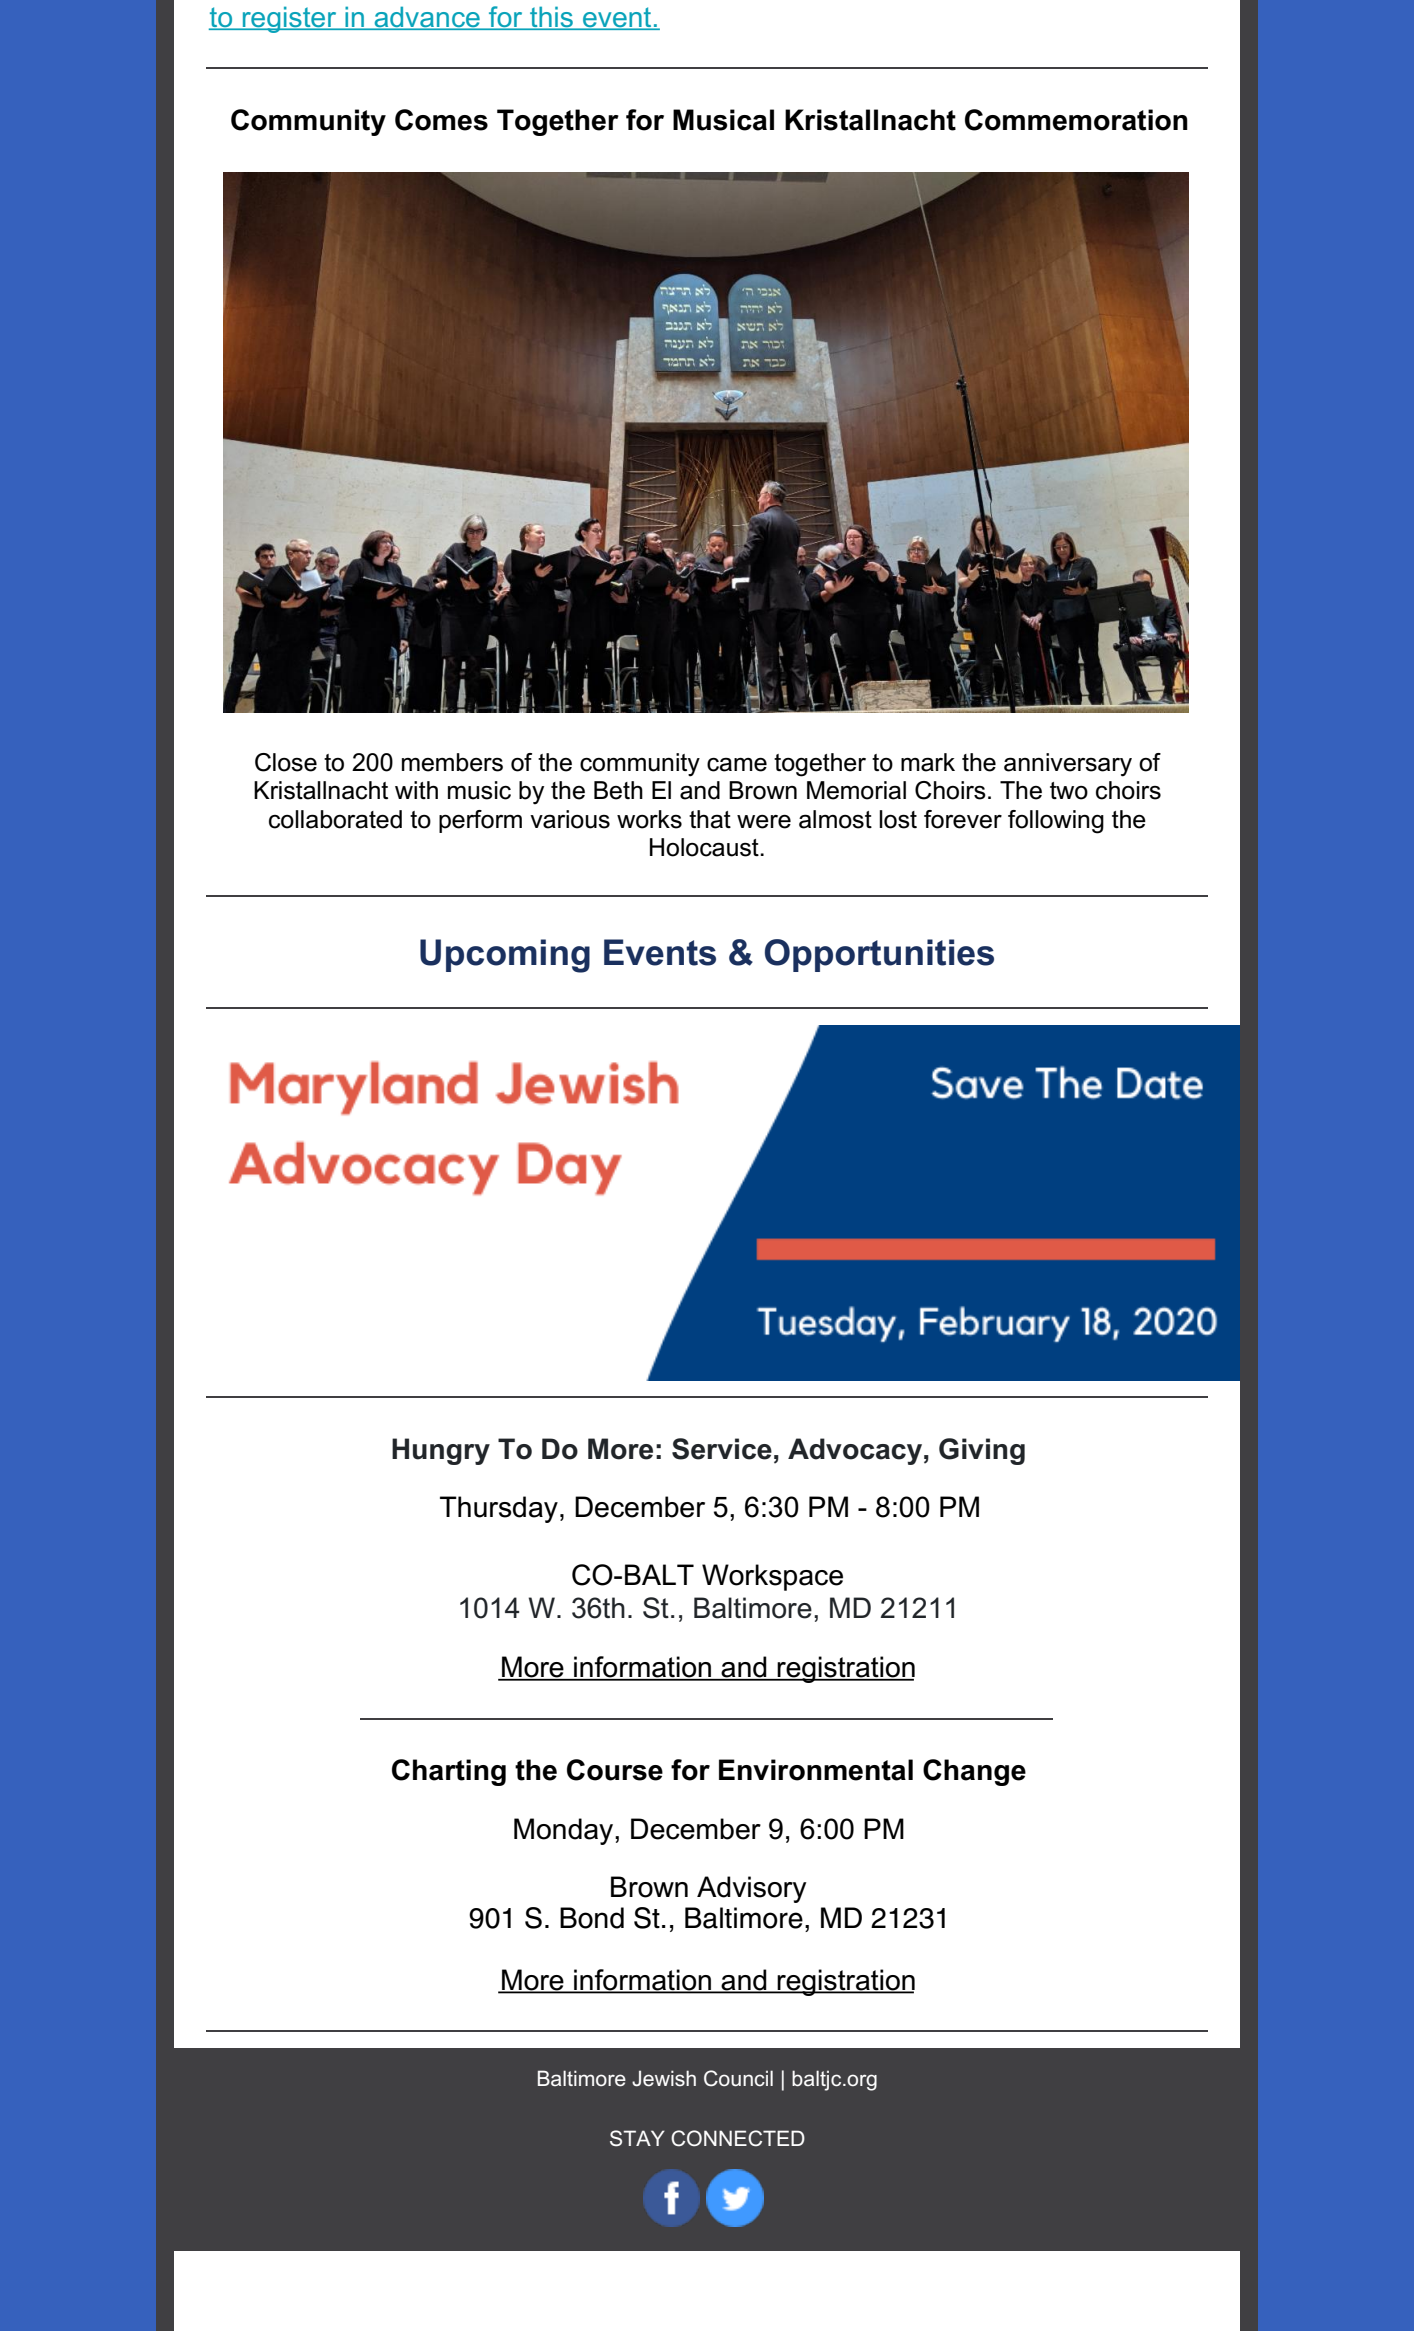  I want to click on Jewish, so click(664, 2078).
